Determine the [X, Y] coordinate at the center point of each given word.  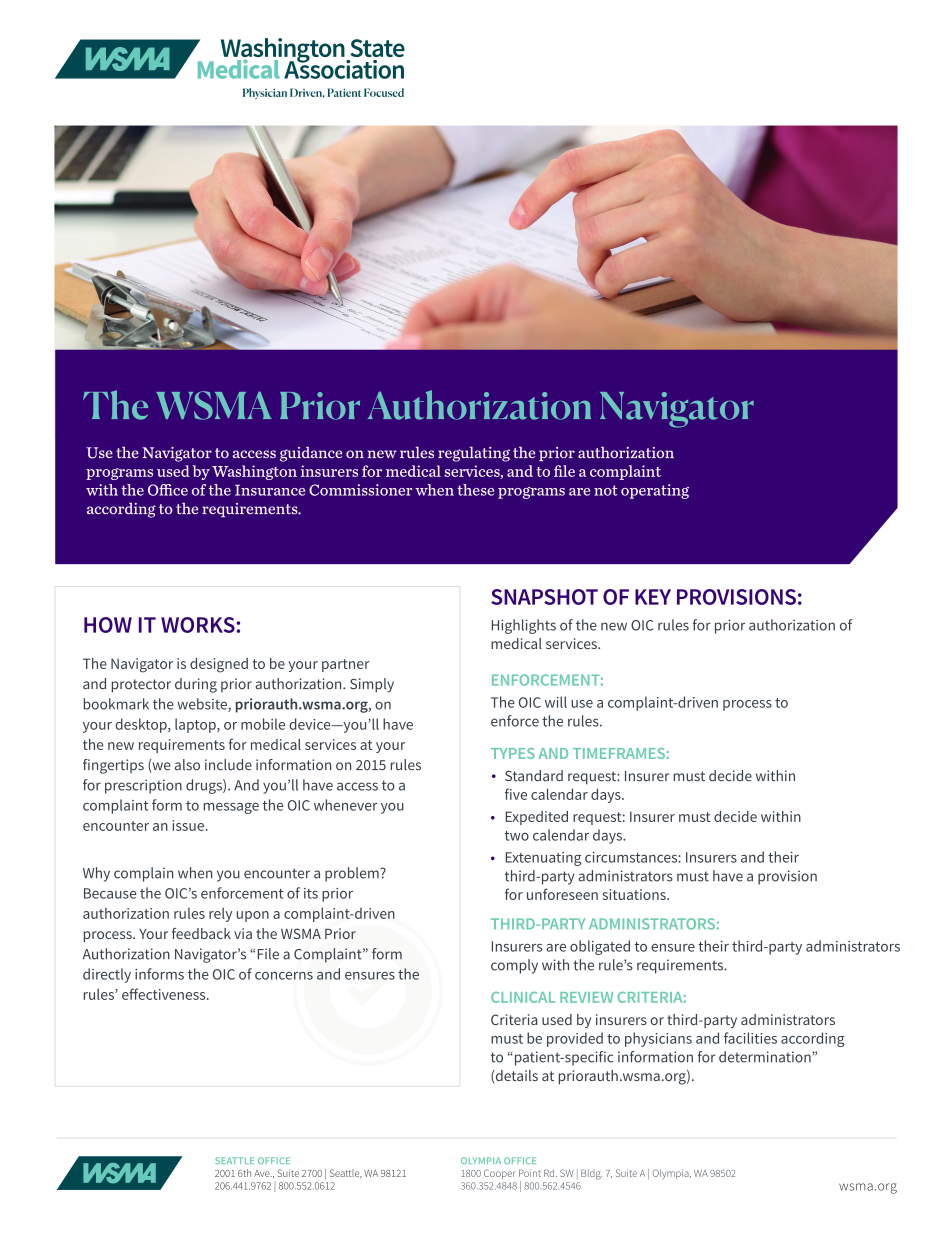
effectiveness [165, 994]
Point [530, 1173]
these [475, 490]
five [516, 794]
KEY [653, 597]
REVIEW [586, 997]
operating [655, 491]
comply [514, 966]
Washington [254, 472]
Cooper [500, 1174]
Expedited [537, 818]
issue [188, 825]
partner [346, 665]
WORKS [198, 625]
